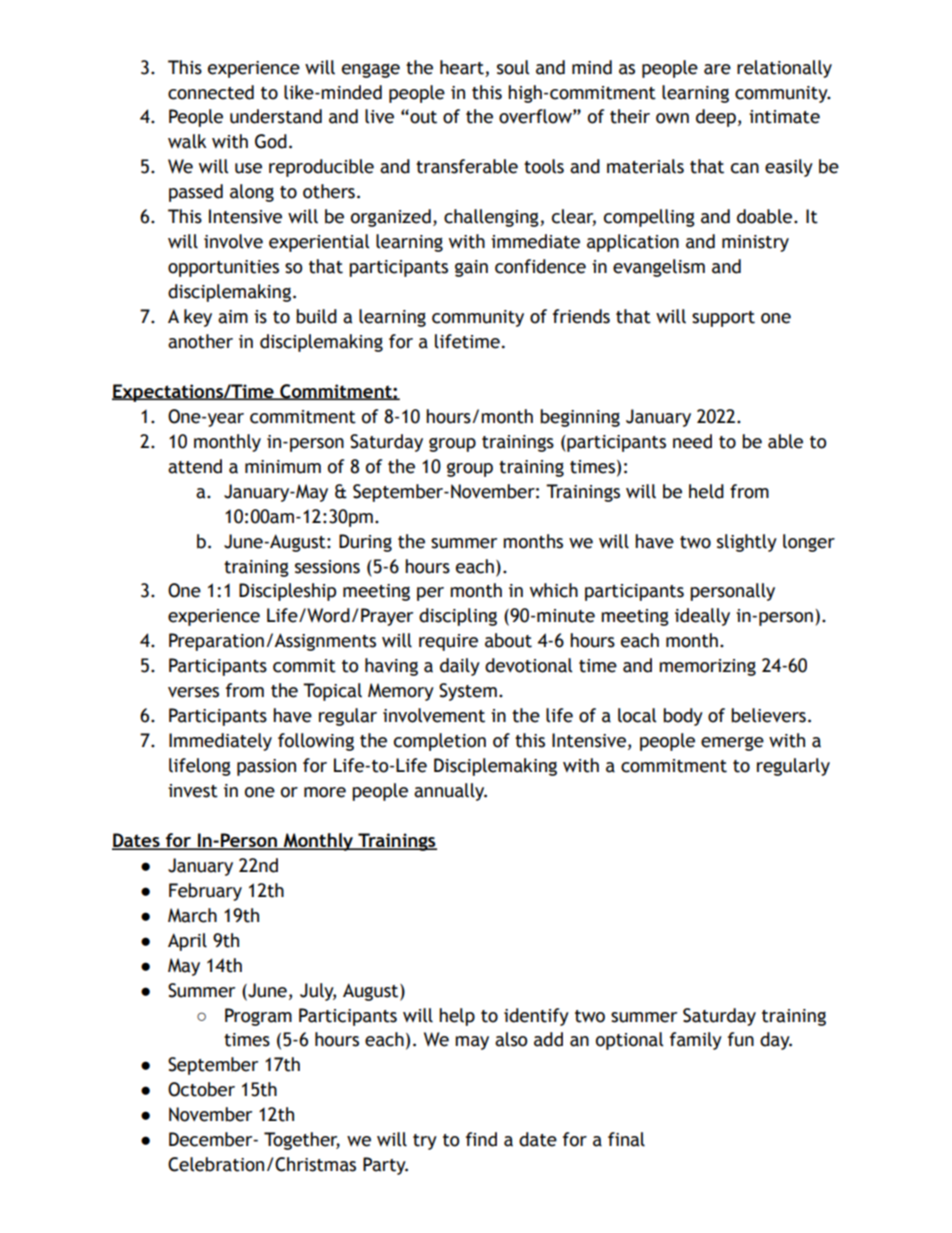  I want to click on soul, so click(513, 67).
